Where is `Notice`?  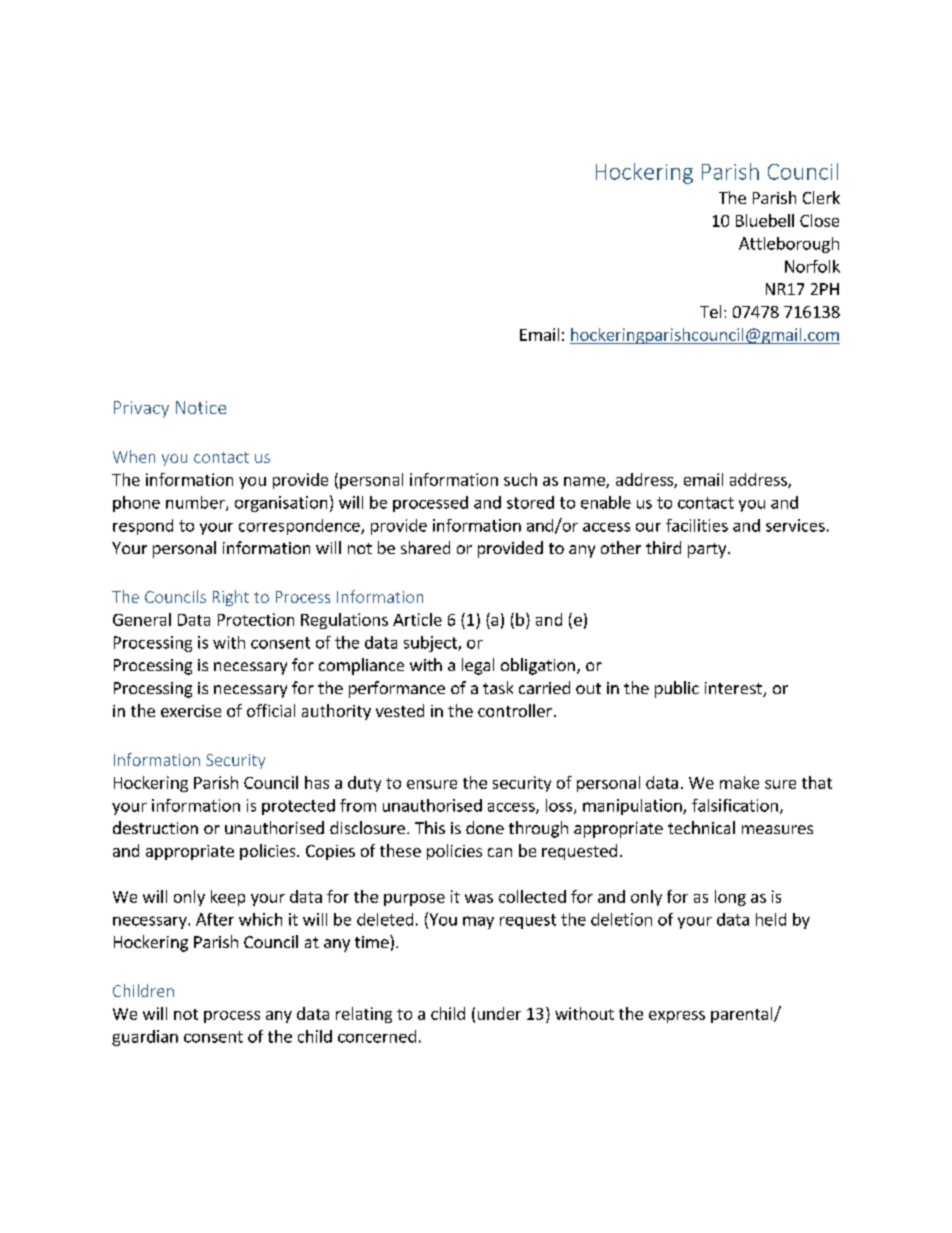 Notice is located at coordinates (201, 407).
